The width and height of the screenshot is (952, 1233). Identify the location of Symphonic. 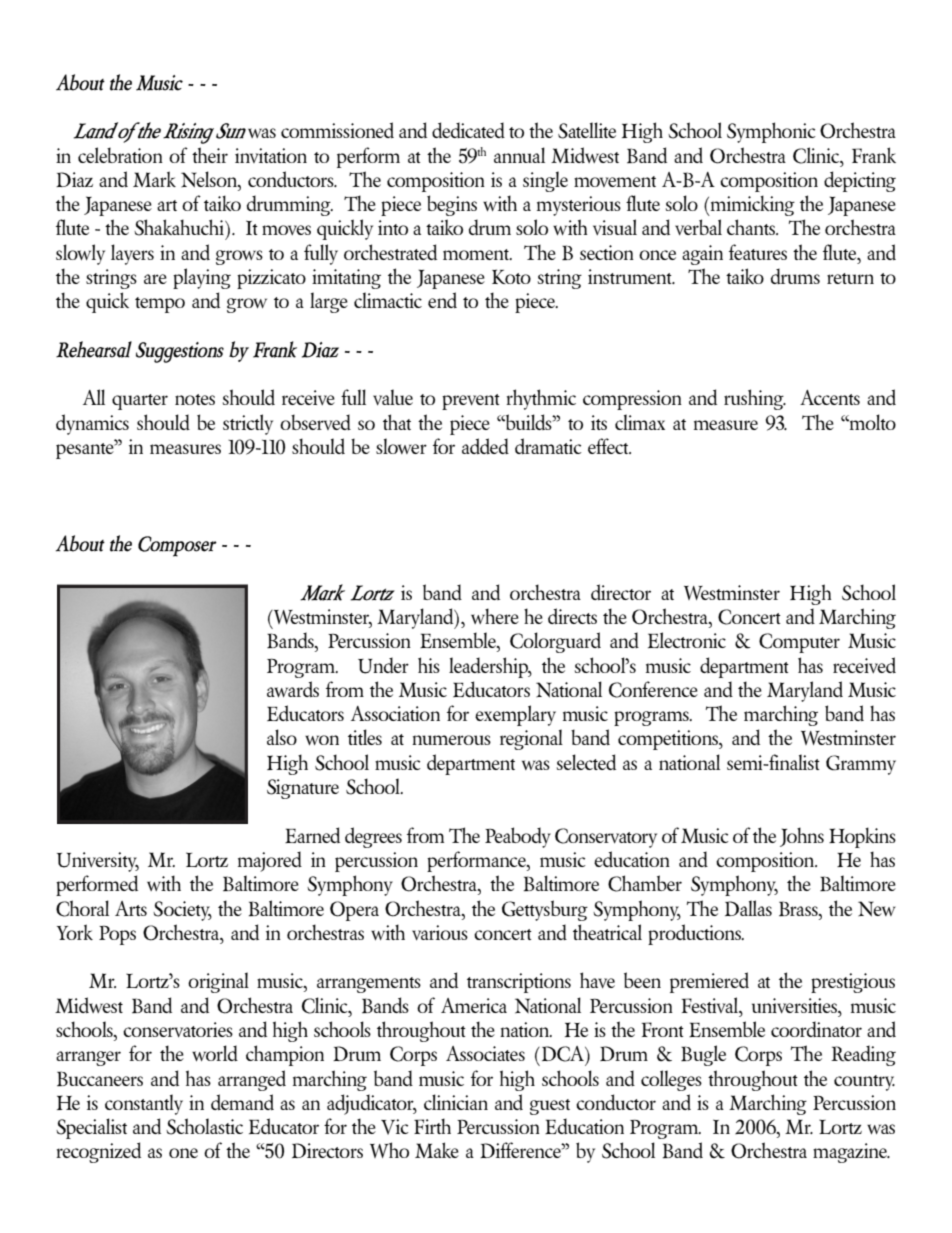
(771, 132).
